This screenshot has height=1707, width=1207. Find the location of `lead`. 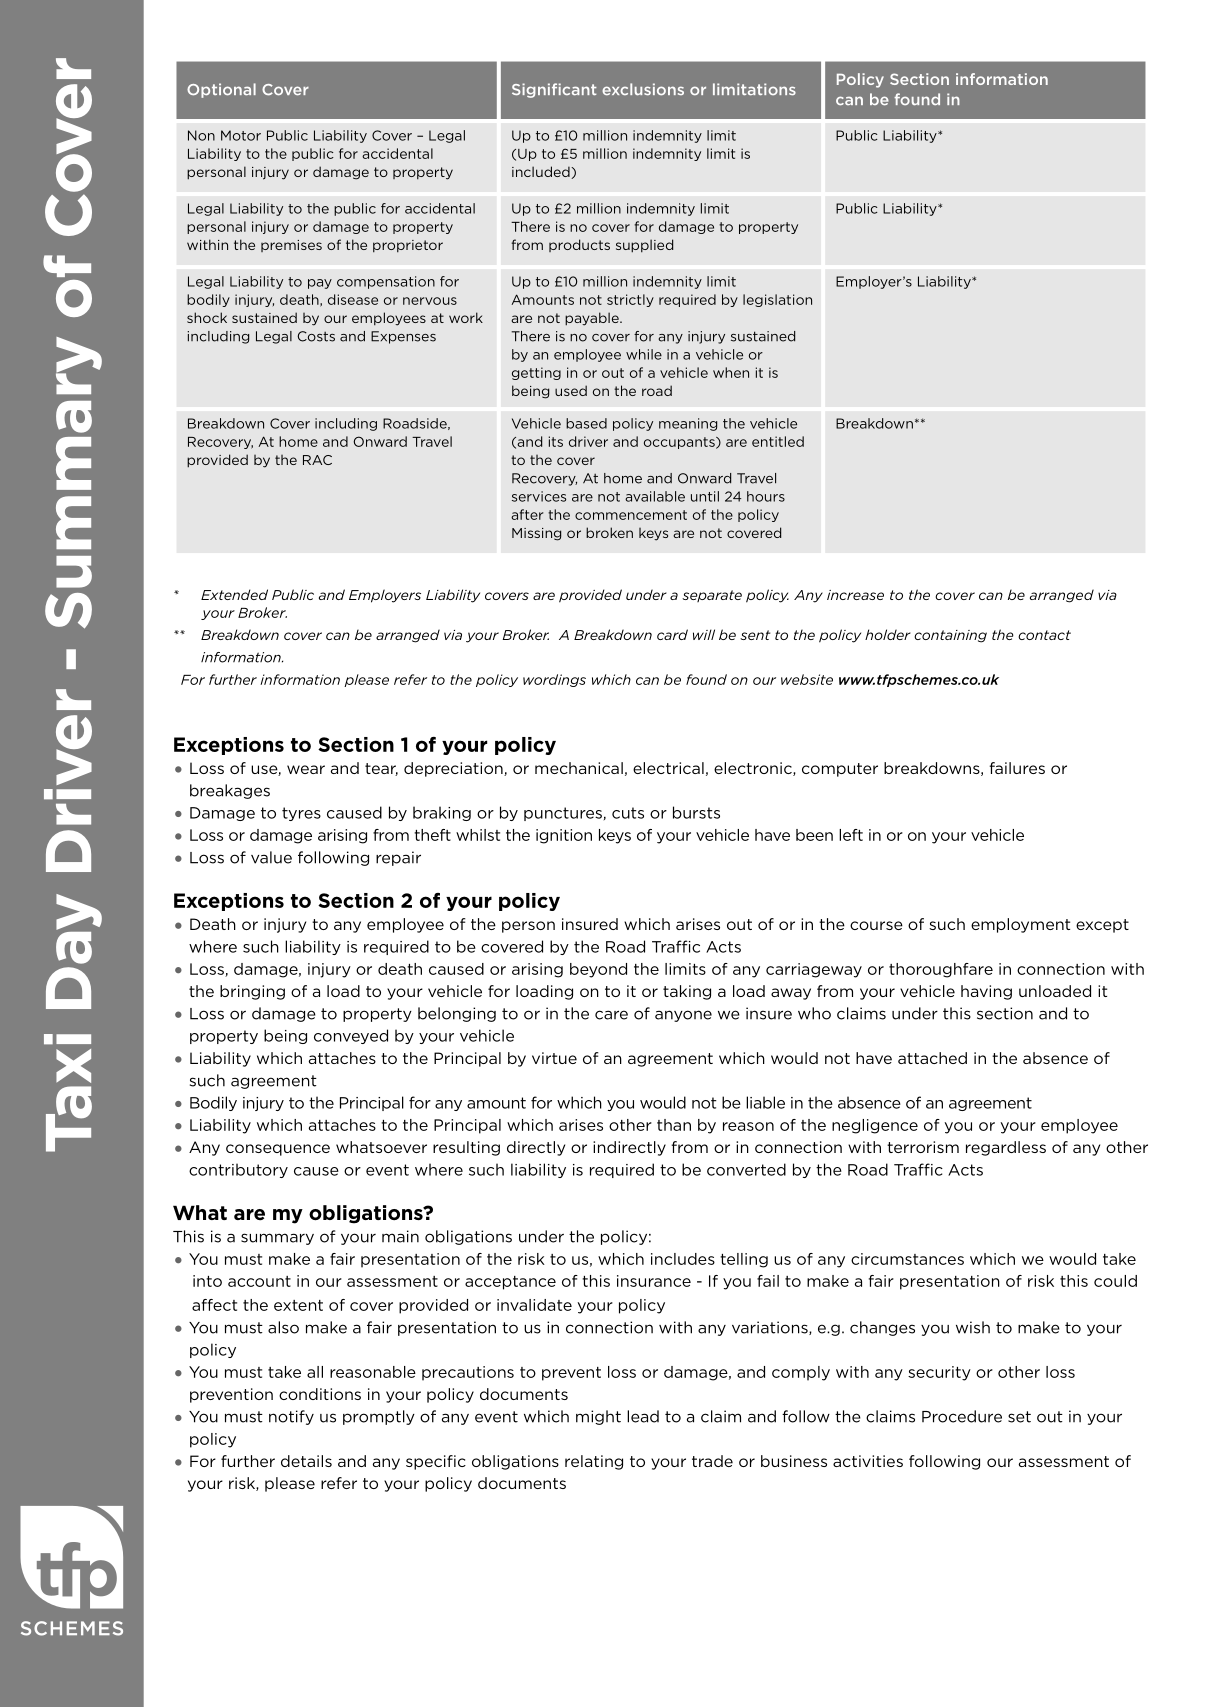

lead is located at coordinates (643, 1416).
